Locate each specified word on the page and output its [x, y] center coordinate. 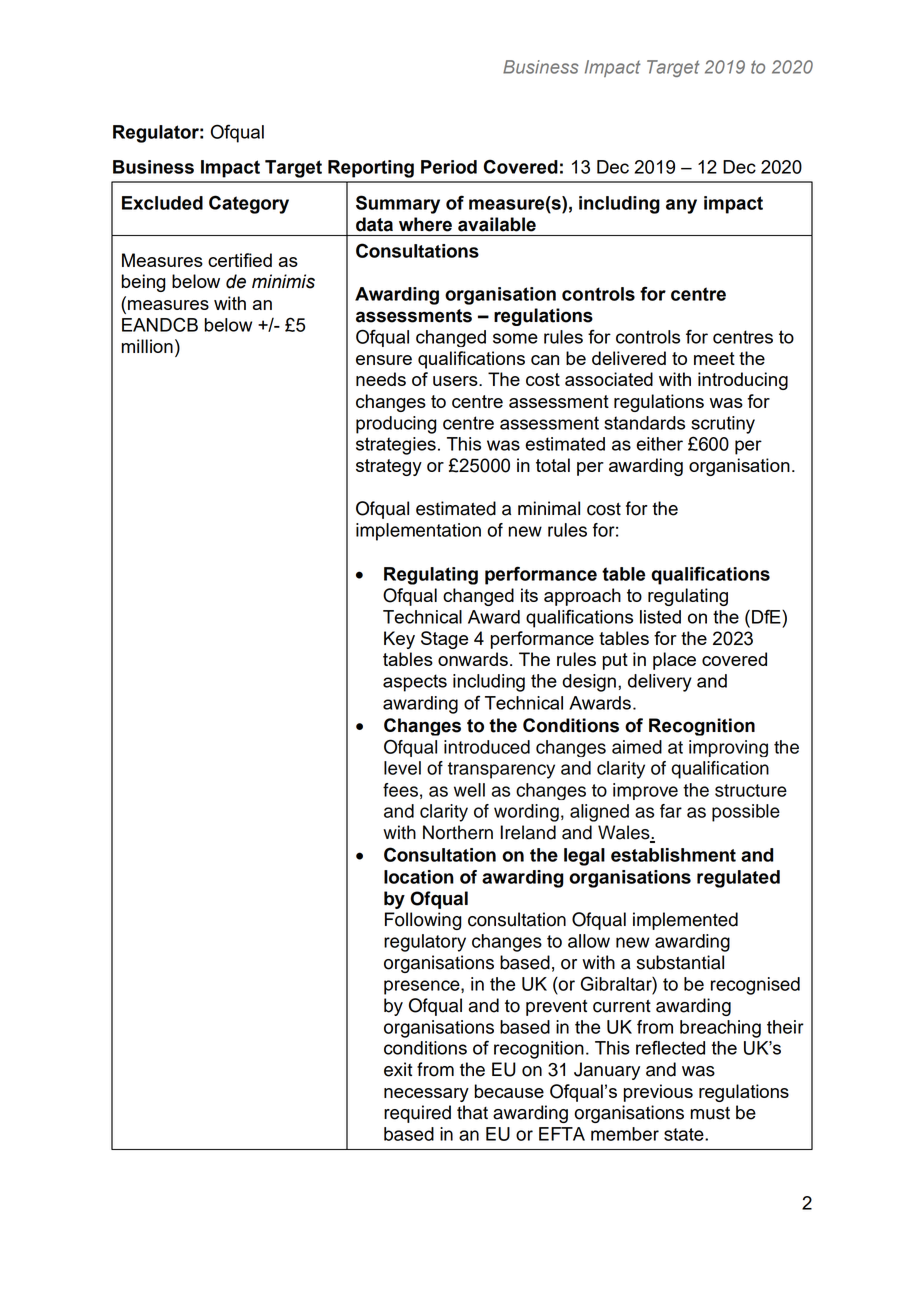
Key [399, 640]
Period [449, 167]
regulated [738, 879]
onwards [473, 659]
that [472, 1112]
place [674, 661]
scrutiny [723, 425]
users [456, 381]
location [419, 877]
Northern [458, 832]
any [681, 206]
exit [398, 1069]
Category [249, 204]
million [147, 346]
